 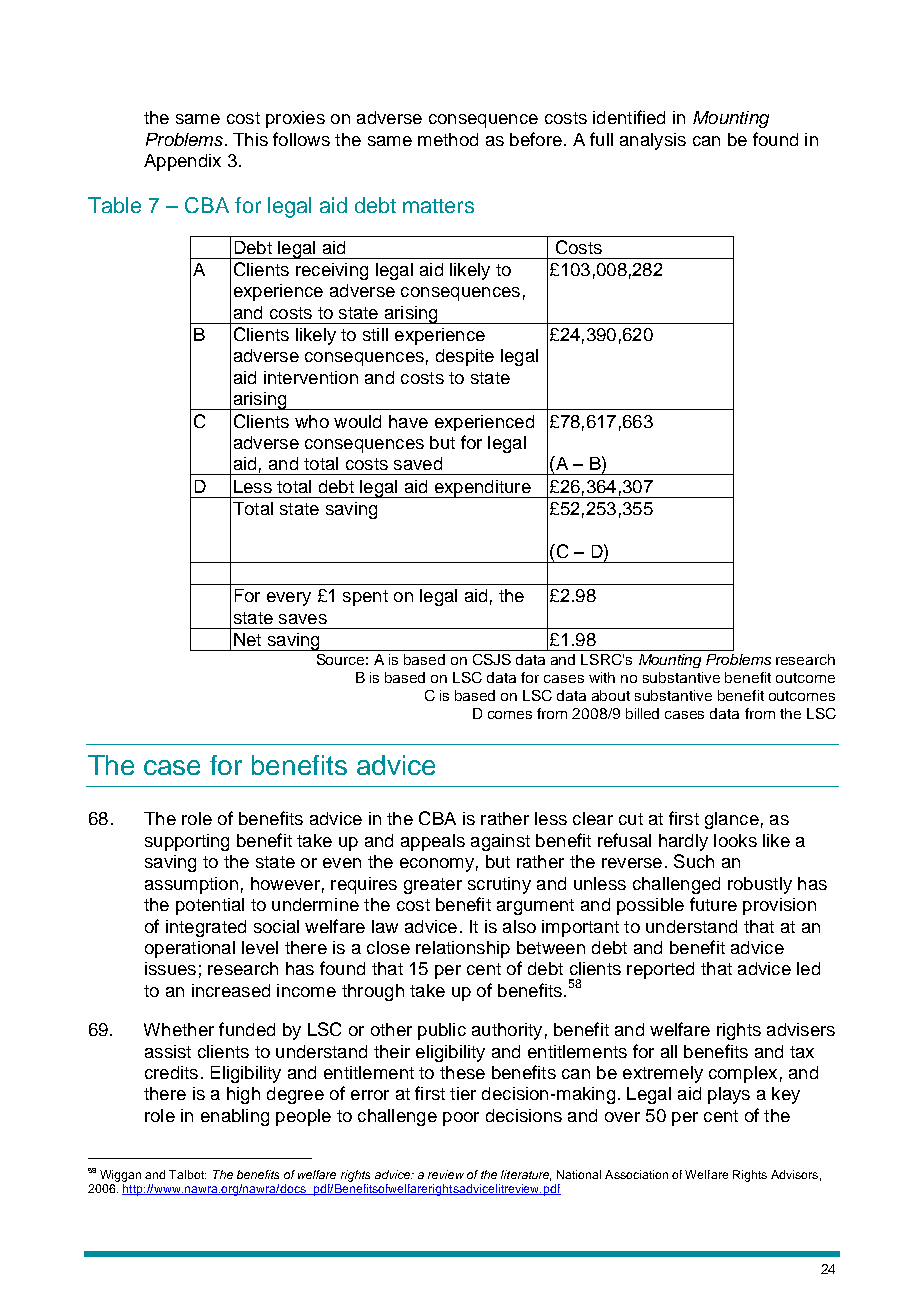 What do you see at coordinates (187, 1174) in the image?
I see `Talbot` at bounding box center [187, 1174].
